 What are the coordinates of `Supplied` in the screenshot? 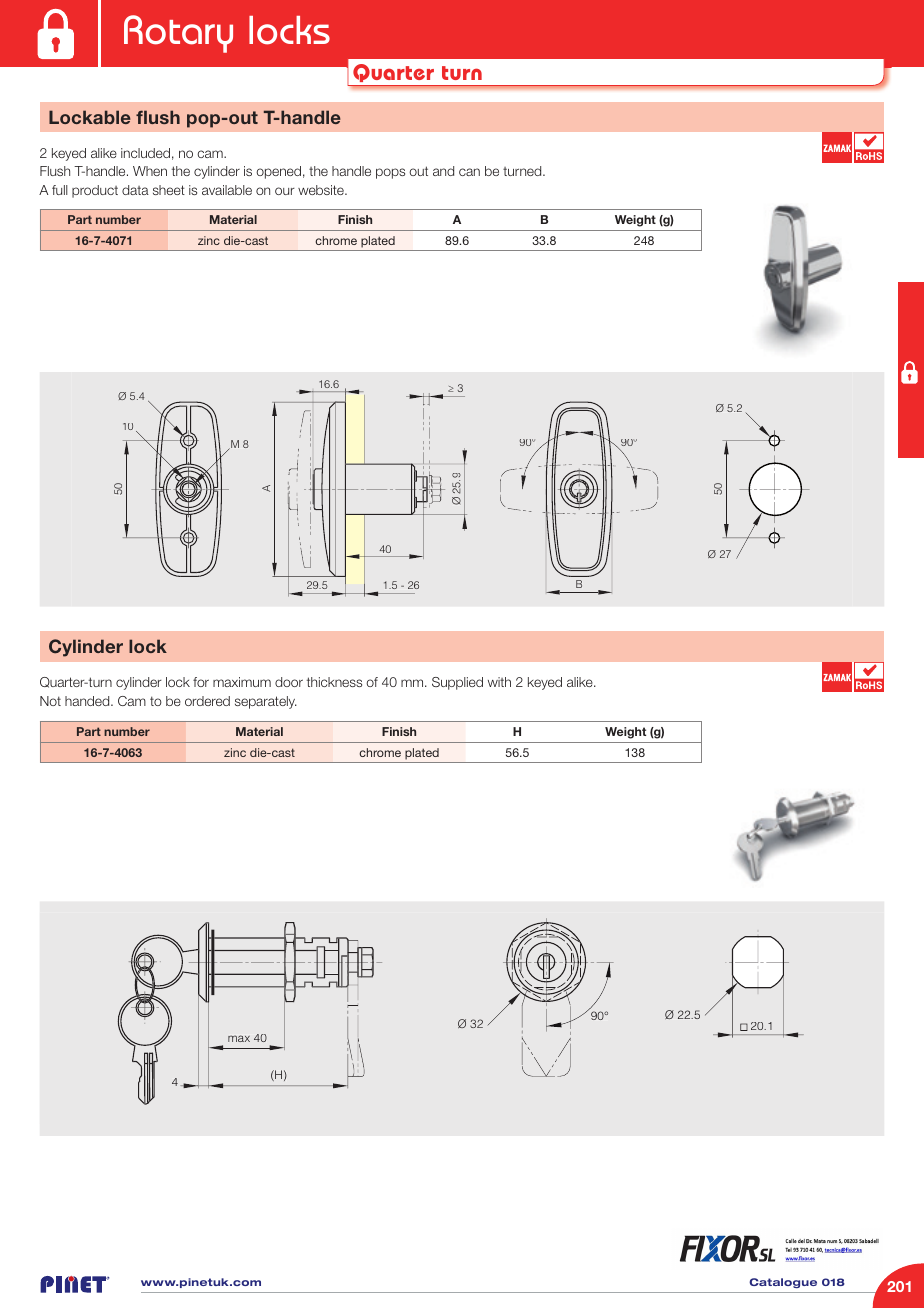 It's located at (457, 683).
